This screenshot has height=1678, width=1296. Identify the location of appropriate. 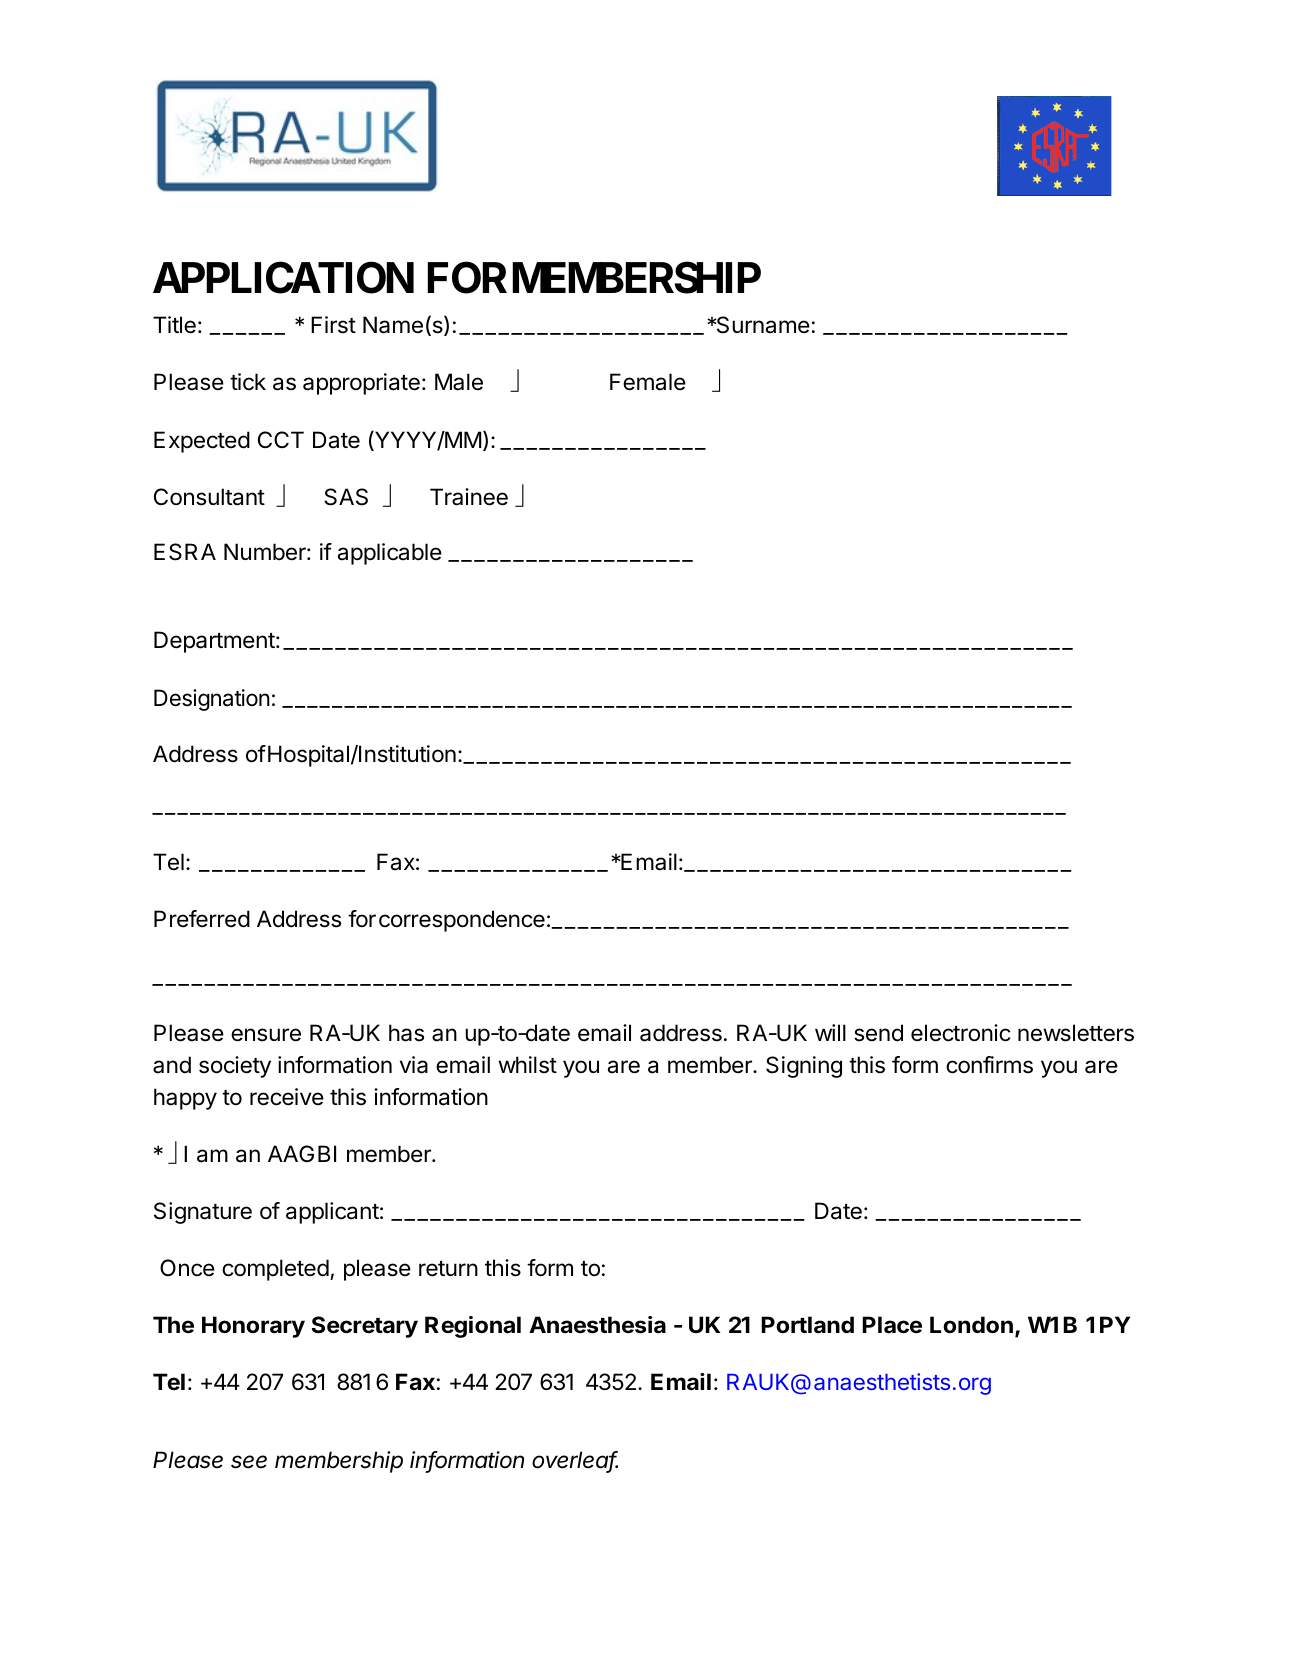
(361, 384).
